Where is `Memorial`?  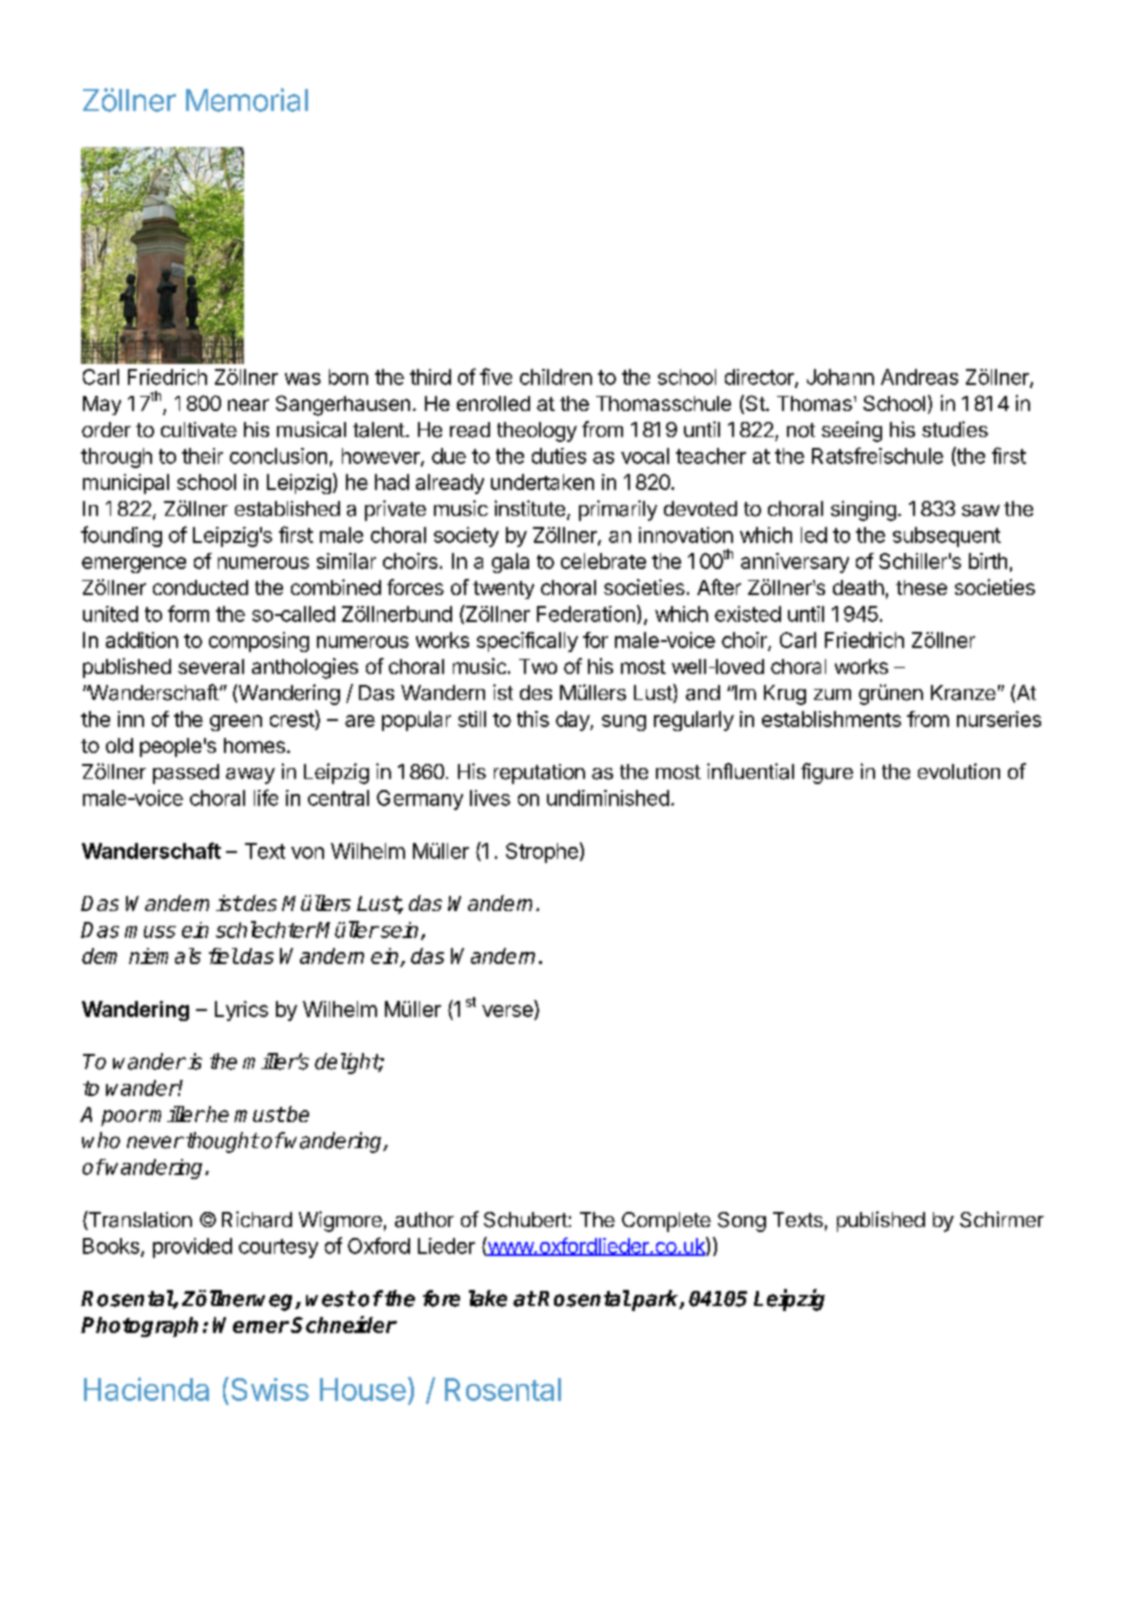
Memorial is located at coordinates (247, 100).
